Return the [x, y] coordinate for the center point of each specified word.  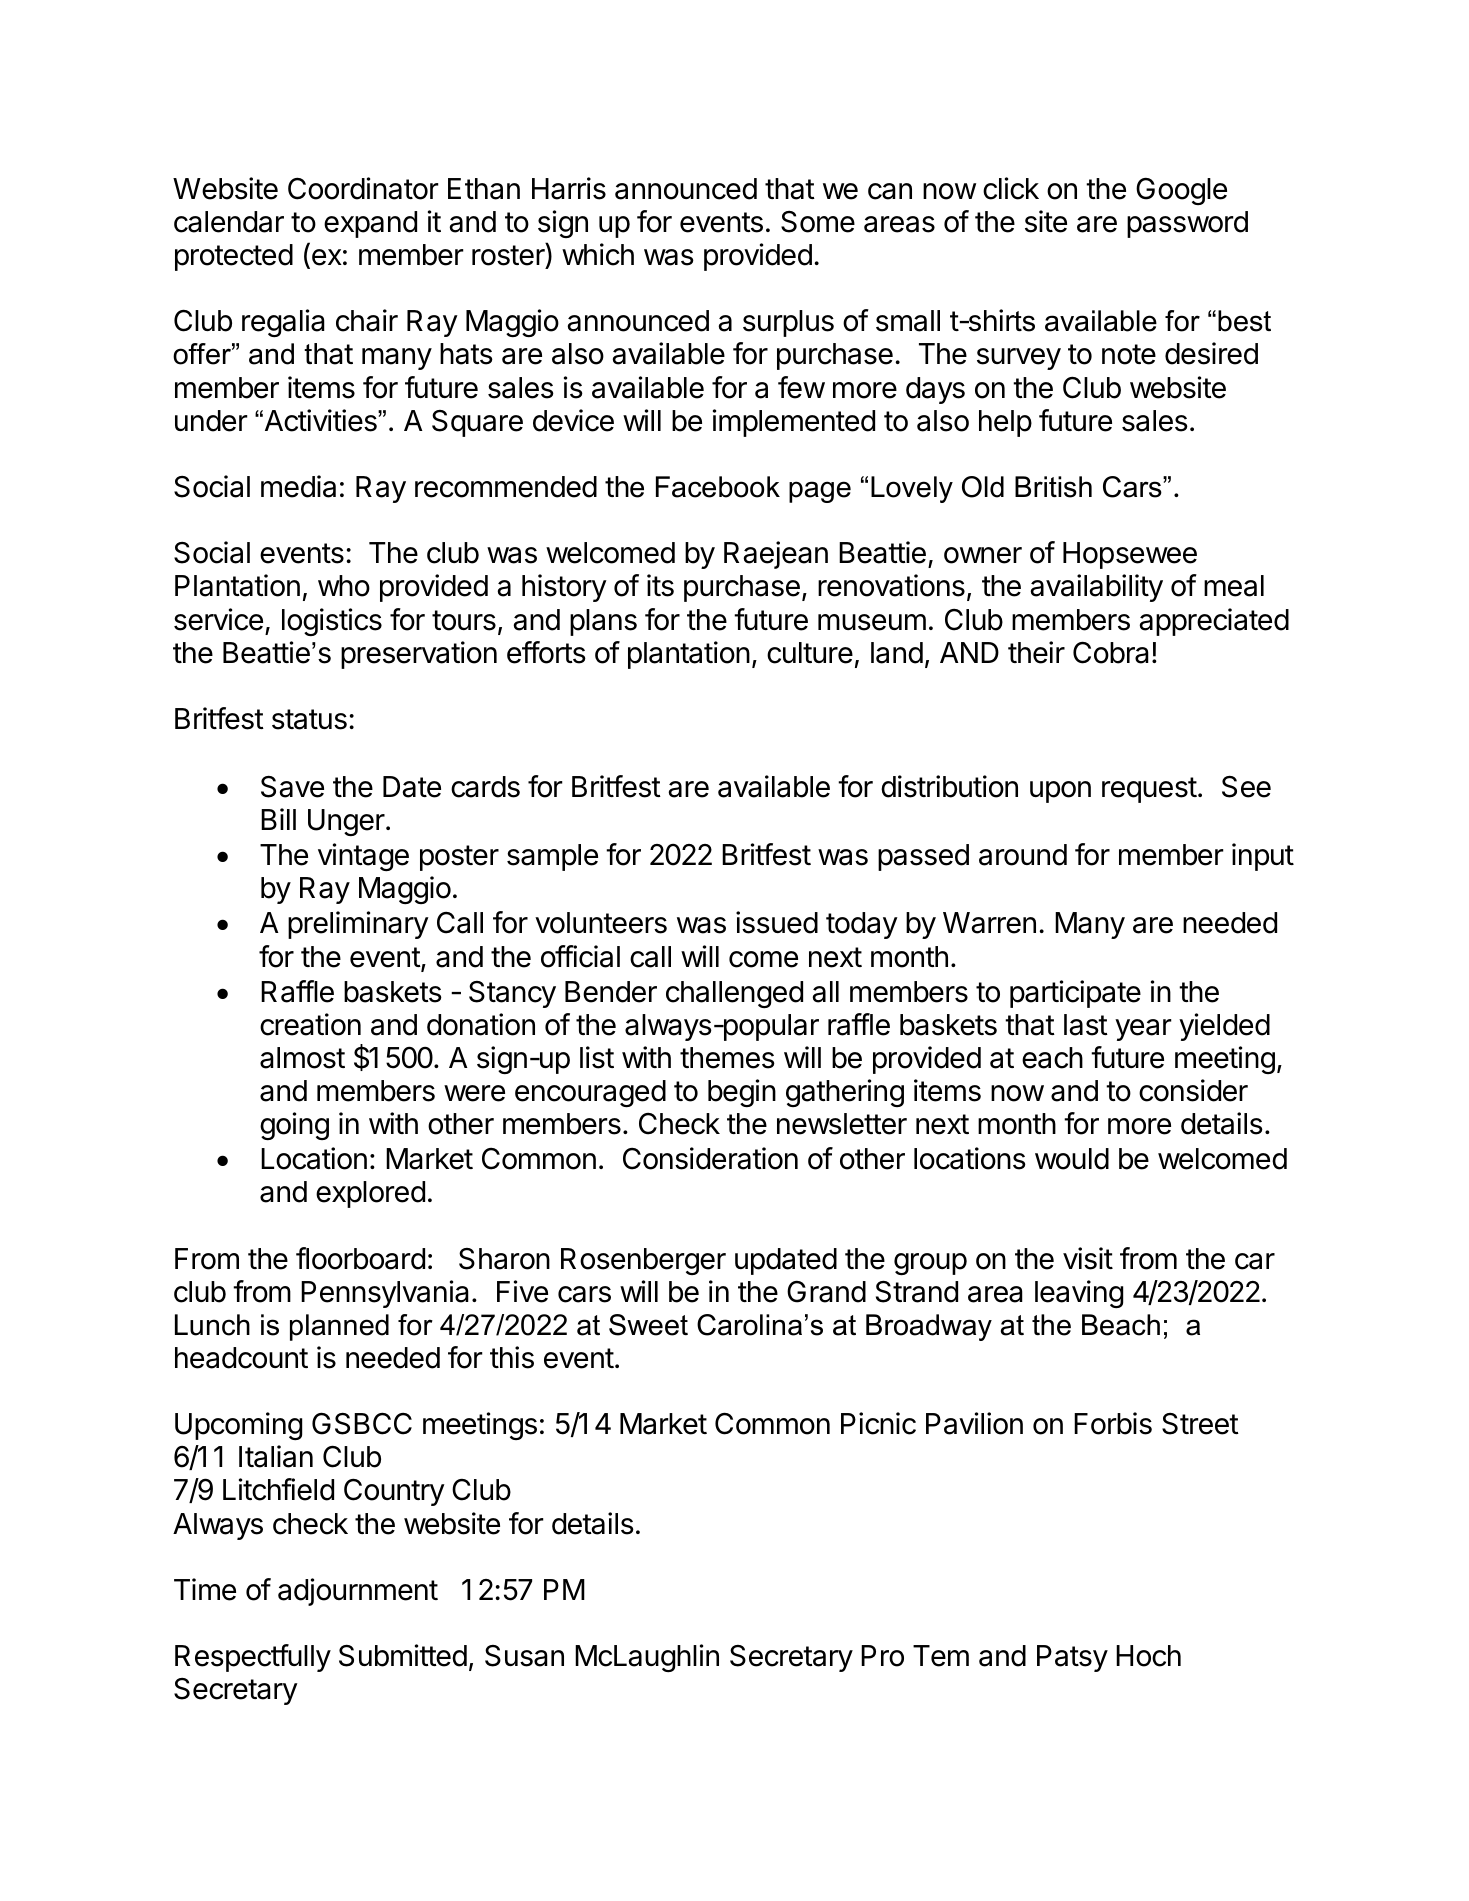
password [1187, 224]
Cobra [1111, 652]
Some [818, 222]
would [1072, 1159]
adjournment [358, 1592]
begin [742, 1093]
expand [370, 224]
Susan [524, 1656]
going [294, 1126]
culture [810, 653]
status [309, 719]
